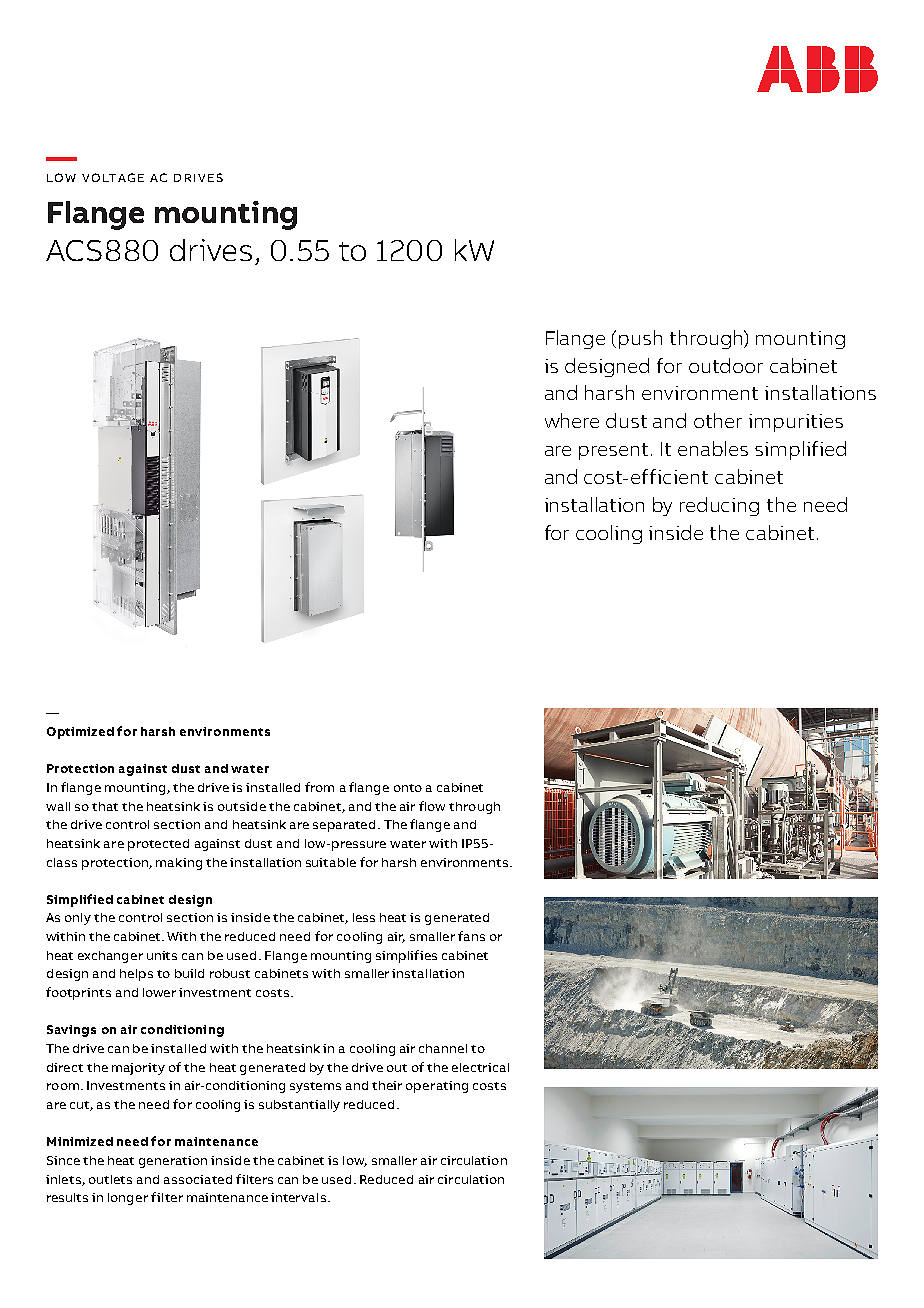 The width and height of the screenshot is (924, 1308). I want to click on that, so click(105, 806).
